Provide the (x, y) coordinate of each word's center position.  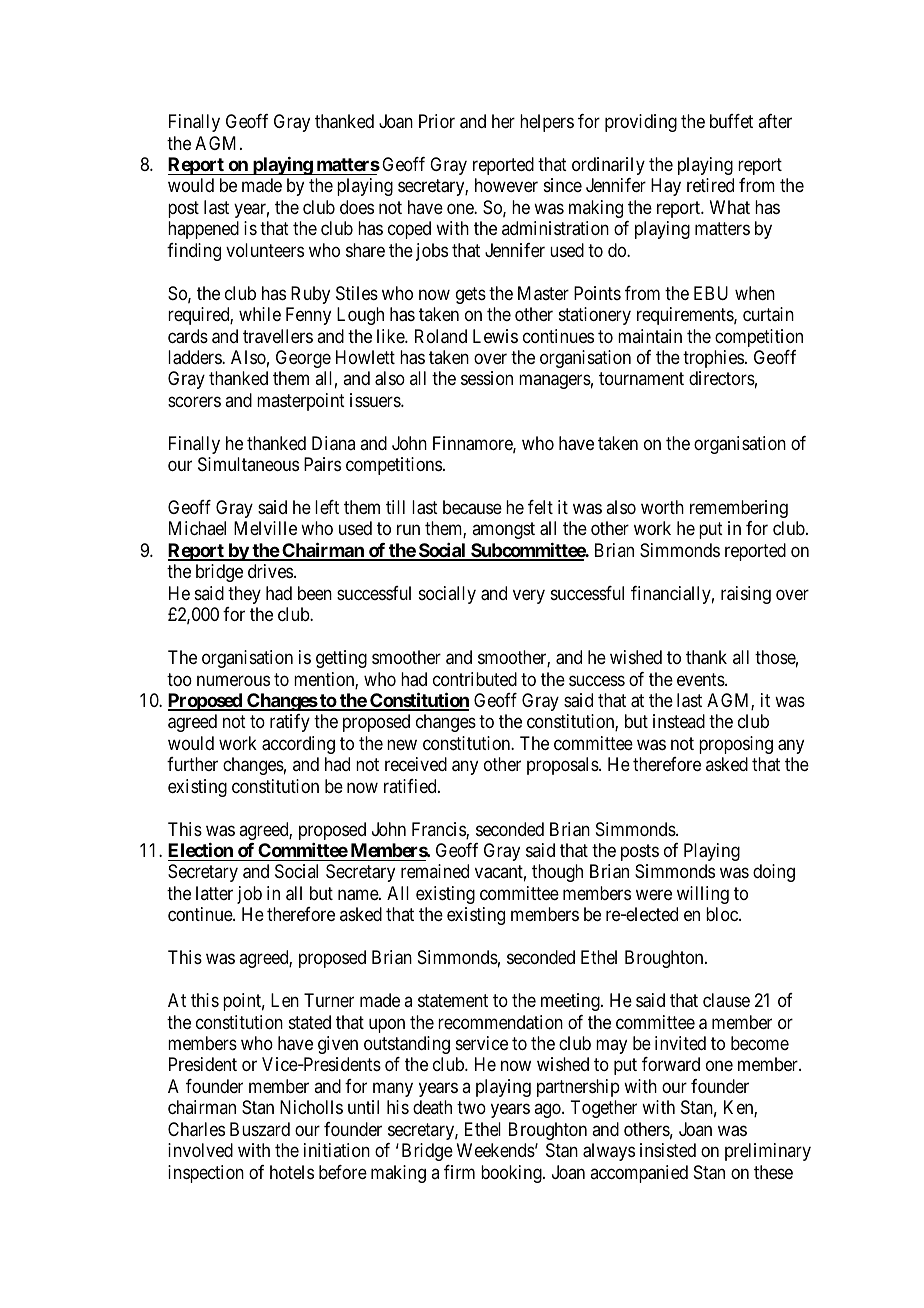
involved (200, 1150)
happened (203, 230)
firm (459, 1172)
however (506, 185)
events (701, 679)
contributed (475, 679)
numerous (233, 680)
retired (710, 185)
